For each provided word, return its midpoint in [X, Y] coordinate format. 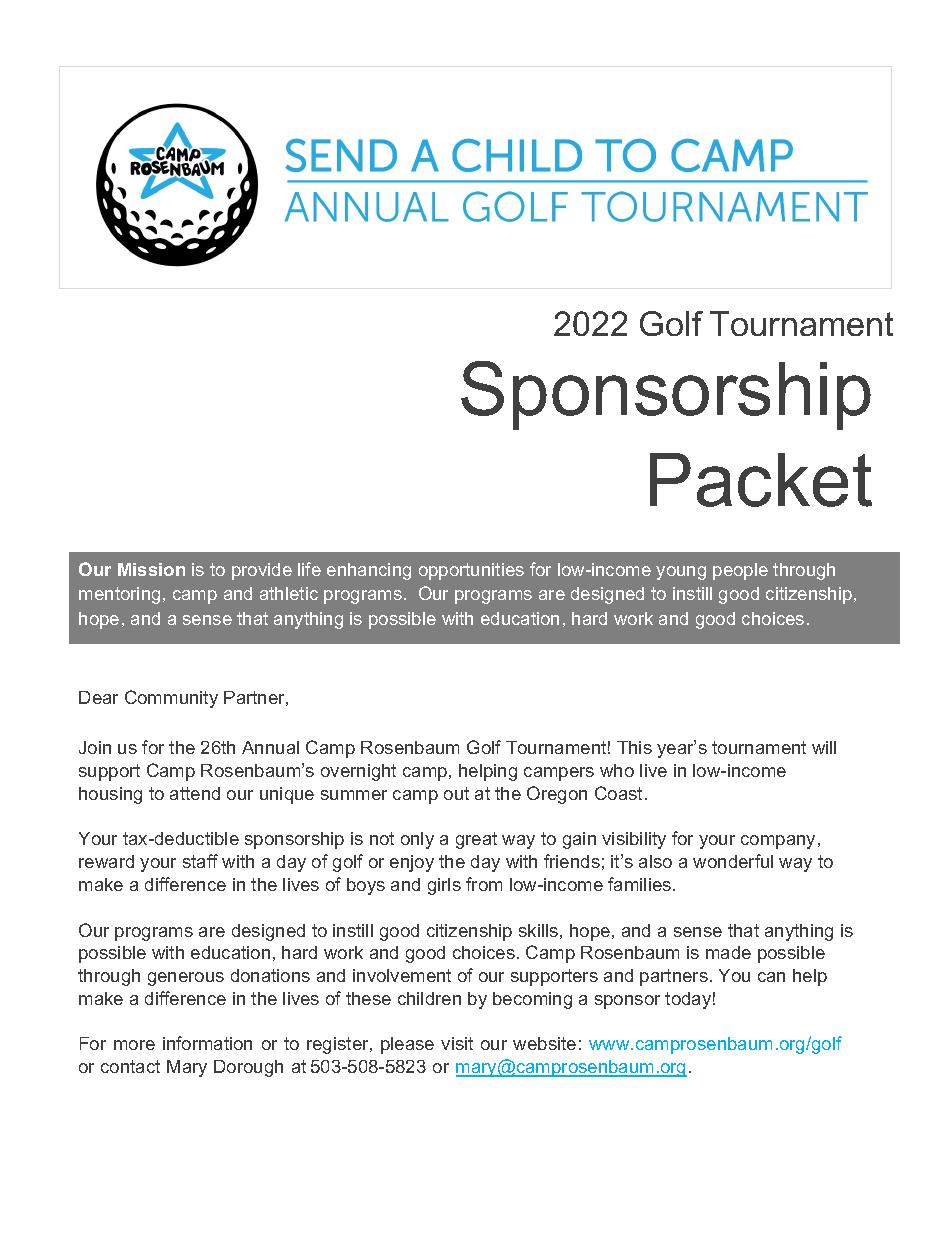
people [740, 571]
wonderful [733, 861]
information [207, 1043]
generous [186, 979]
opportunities [471, 571]
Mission [151, 569]
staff [200, 861]
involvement [402, 975]
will [824, 747]
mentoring [119, 595]
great [476, 840]
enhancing [369, 571]
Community [171, 699]
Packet [761, 480]
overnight [358, 772]
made [728, 952]
